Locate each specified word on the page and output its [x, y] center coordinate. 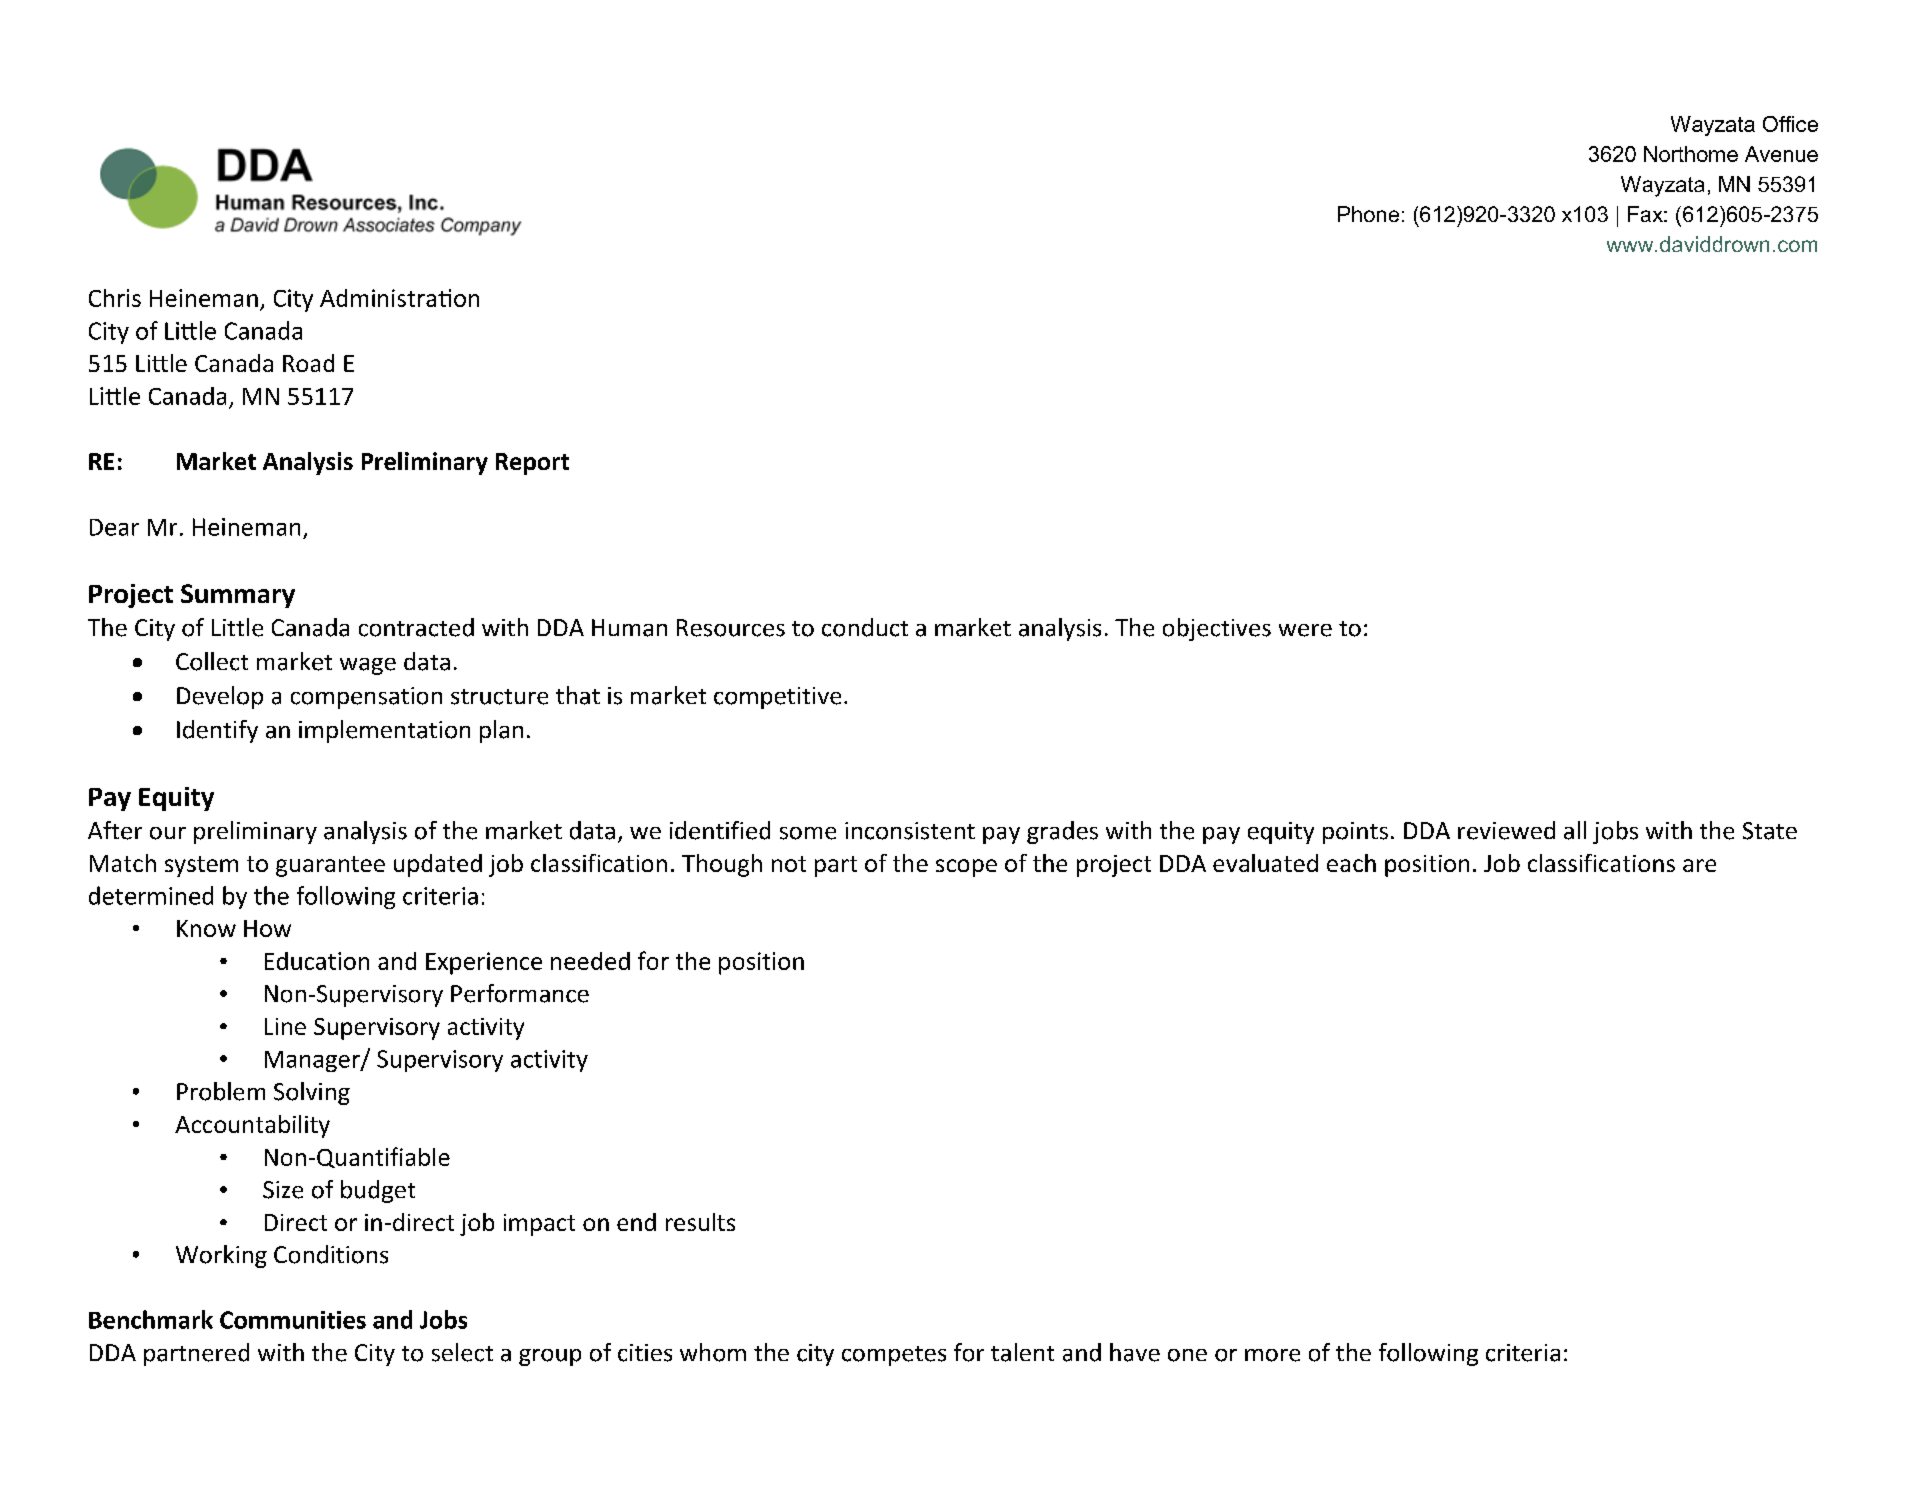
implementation [384, 731]
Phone [1368, 214]
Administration [399, 298]
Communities [293, 1320]
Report [532, 464]
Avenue [1781, 154]
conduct [865, 627]
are [1699, 865]
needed [590, 961]
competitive [777, 698]
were [1305, 630]
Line [285, 1026]
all [1575, 830]
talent [1022, 1352]
